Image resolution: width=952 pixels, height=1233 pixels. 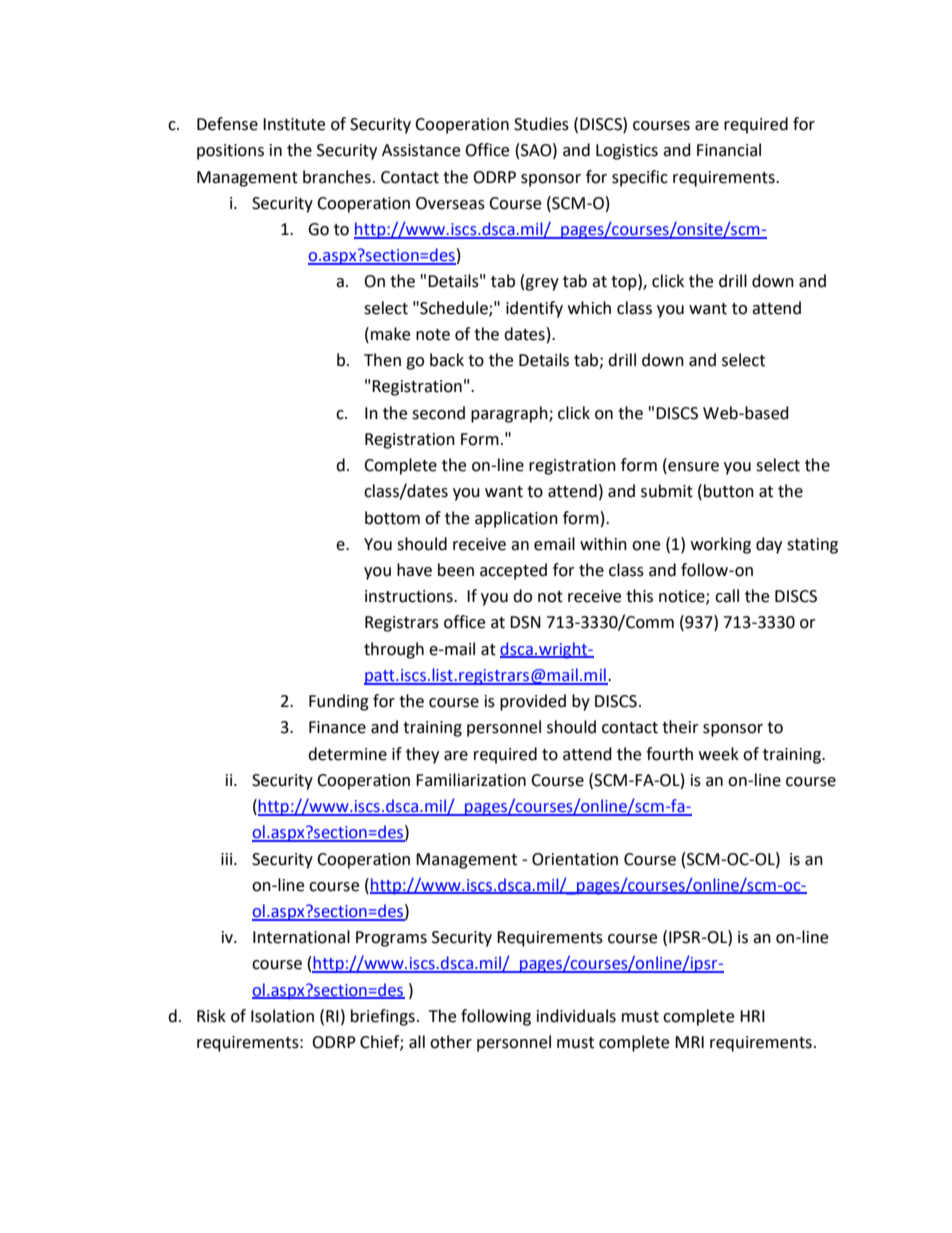 I want to click on Institute, so click(x=294, y=124).
